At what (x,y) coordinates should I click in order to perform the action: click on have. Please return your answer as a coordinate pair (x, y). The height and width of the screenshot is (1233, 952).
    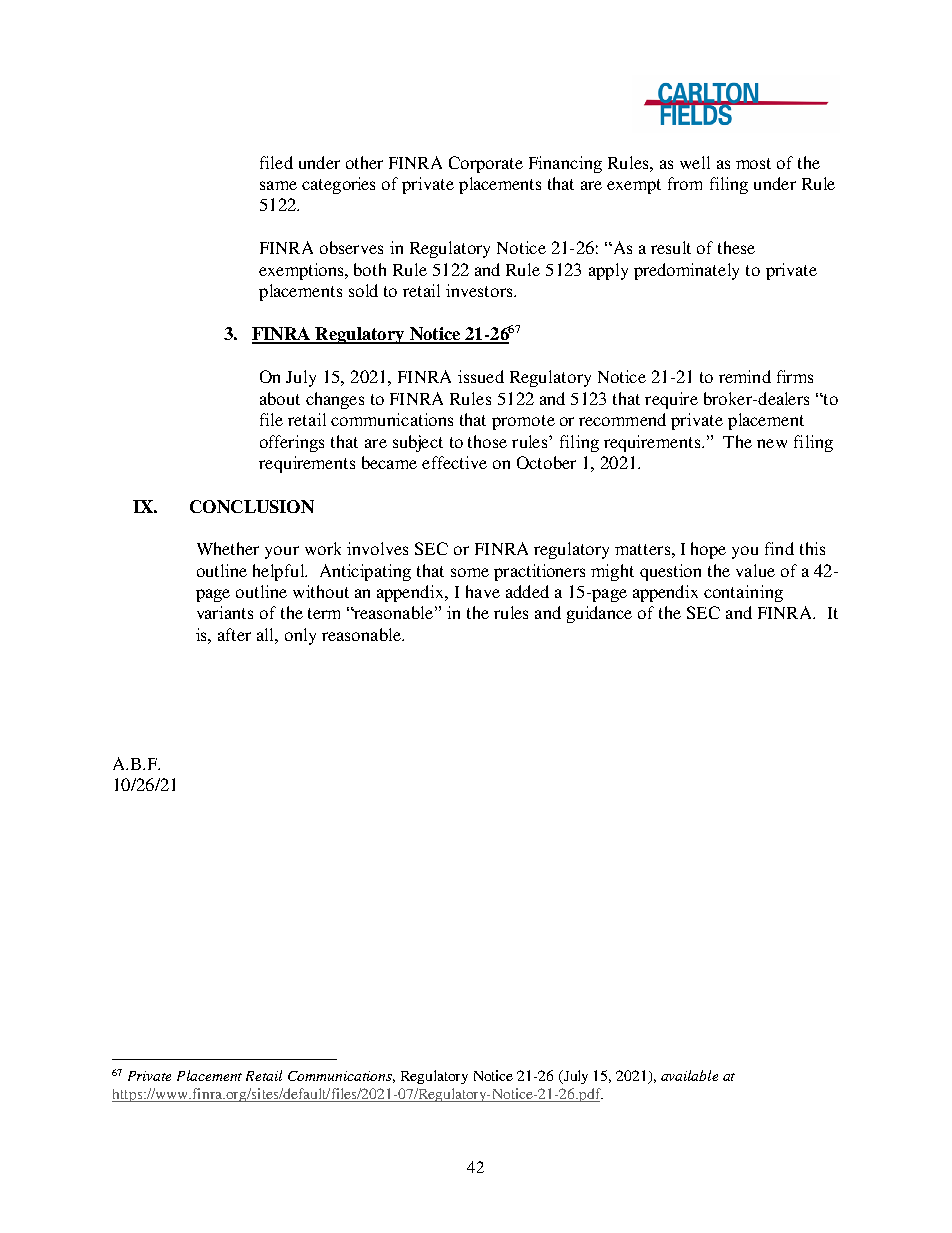
    Looking at the image, I should click on (483, 591).
